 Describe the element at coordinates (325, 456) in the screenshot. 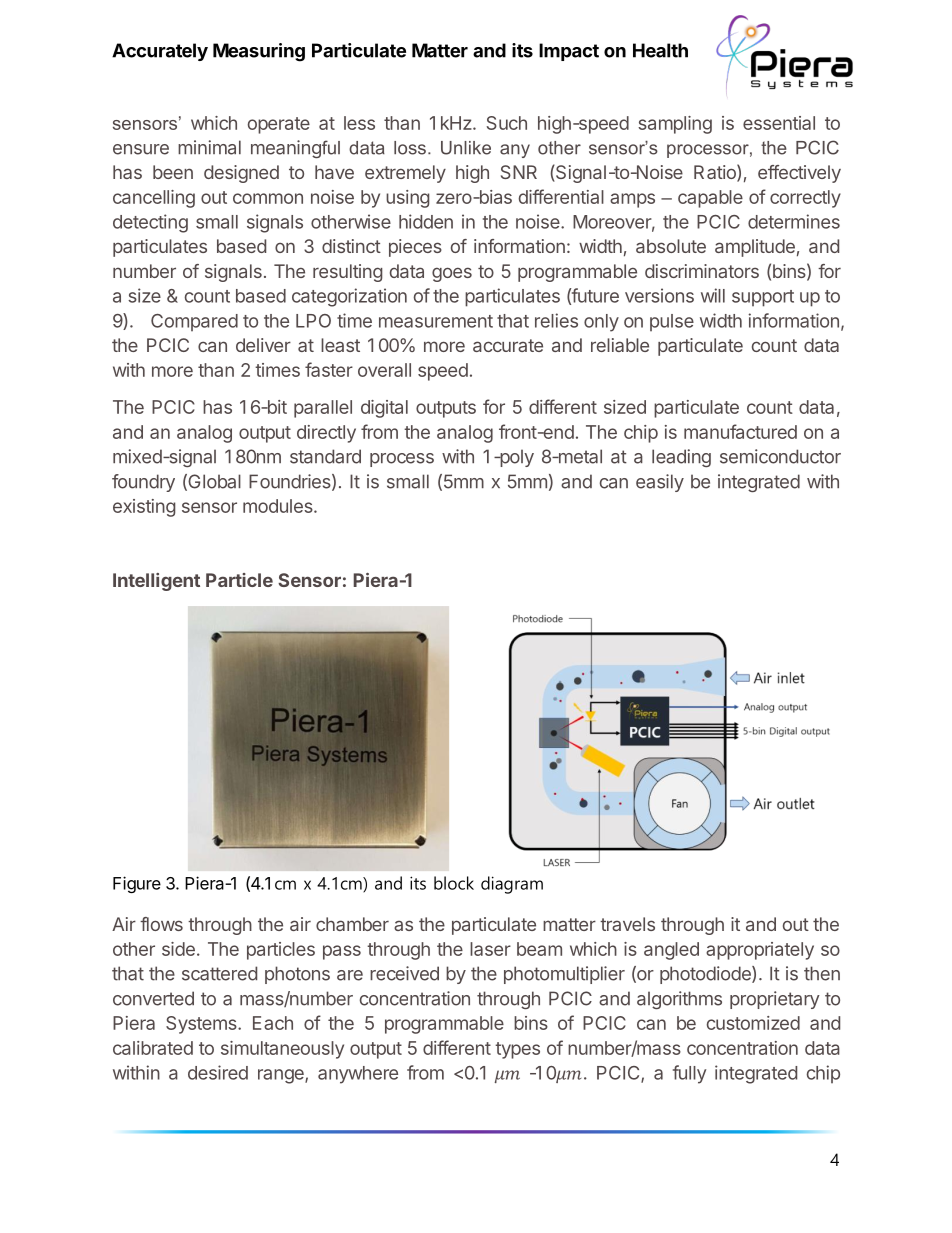

I see `standard` at that location.
